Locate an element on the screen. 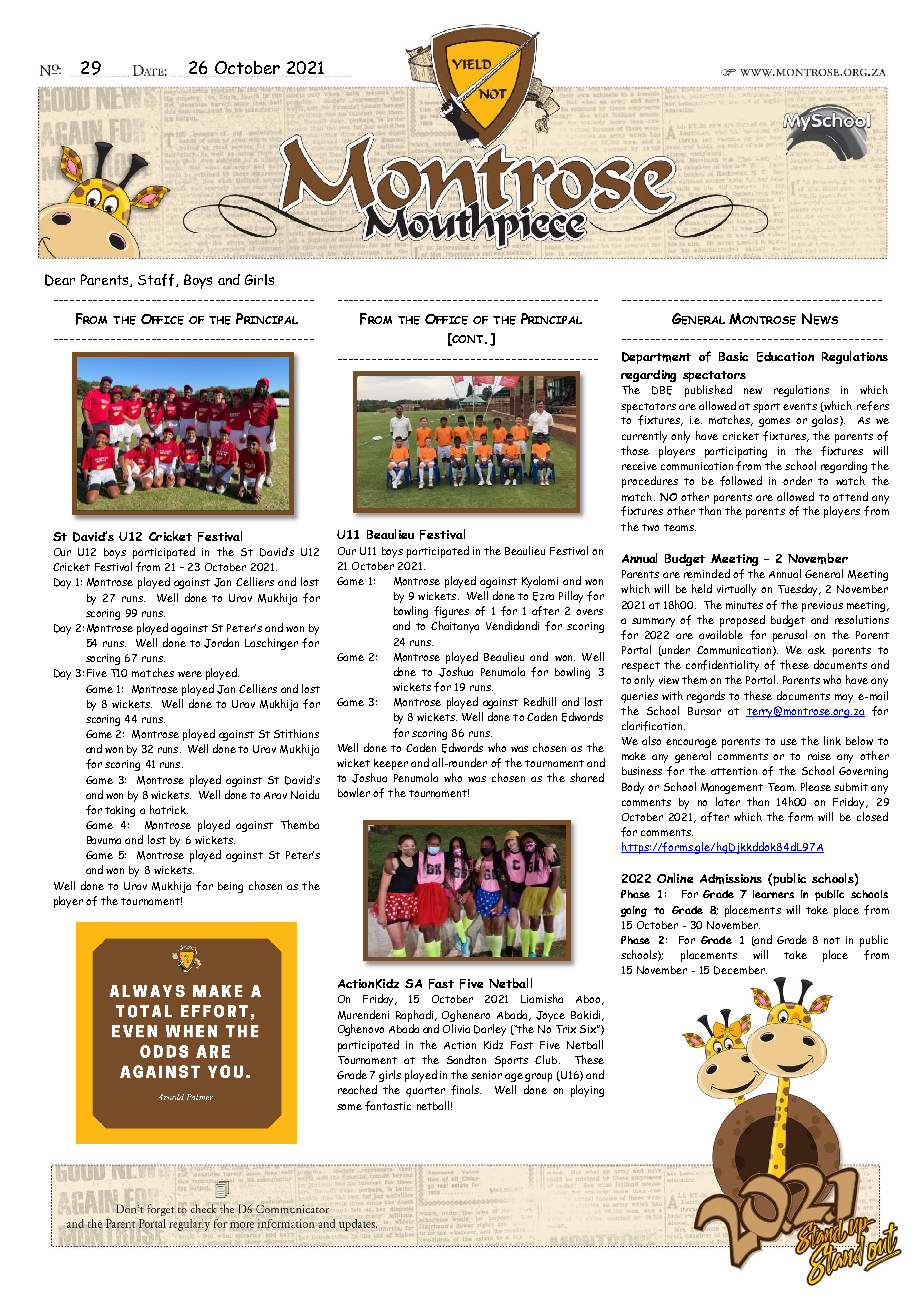 The image size is (924, 1308). Tuesday is located at coordinates (799, 590).
